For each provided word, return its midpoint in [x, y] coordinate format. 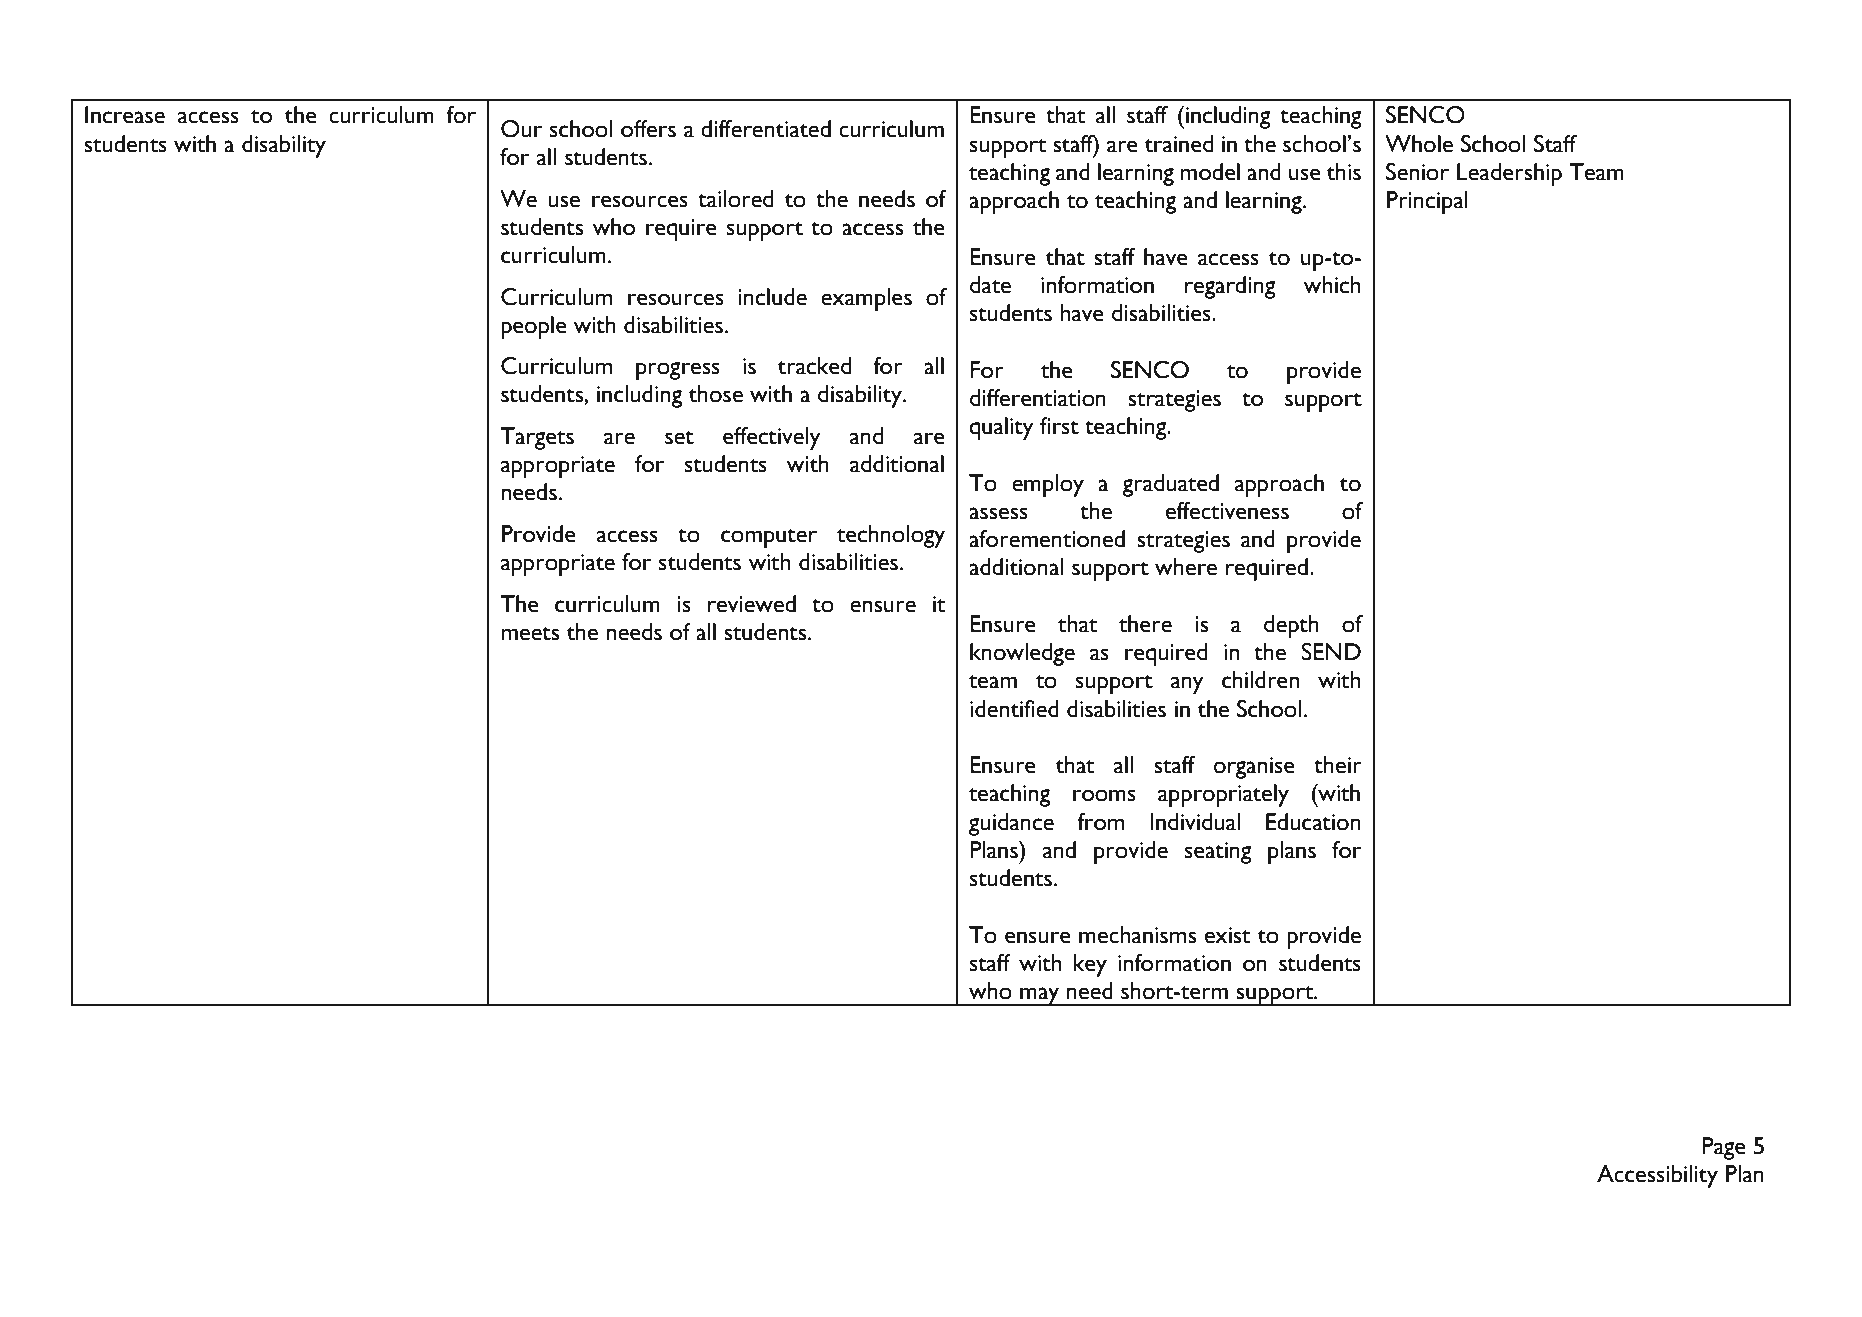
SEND [1331, 652]
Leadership [1509, 174]
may [1040, 996]
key [1090, 965]
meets [530, 634]
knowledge [1022, 654]
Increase [125, 115]
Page [1724, 1148]
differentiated [766, 129]
